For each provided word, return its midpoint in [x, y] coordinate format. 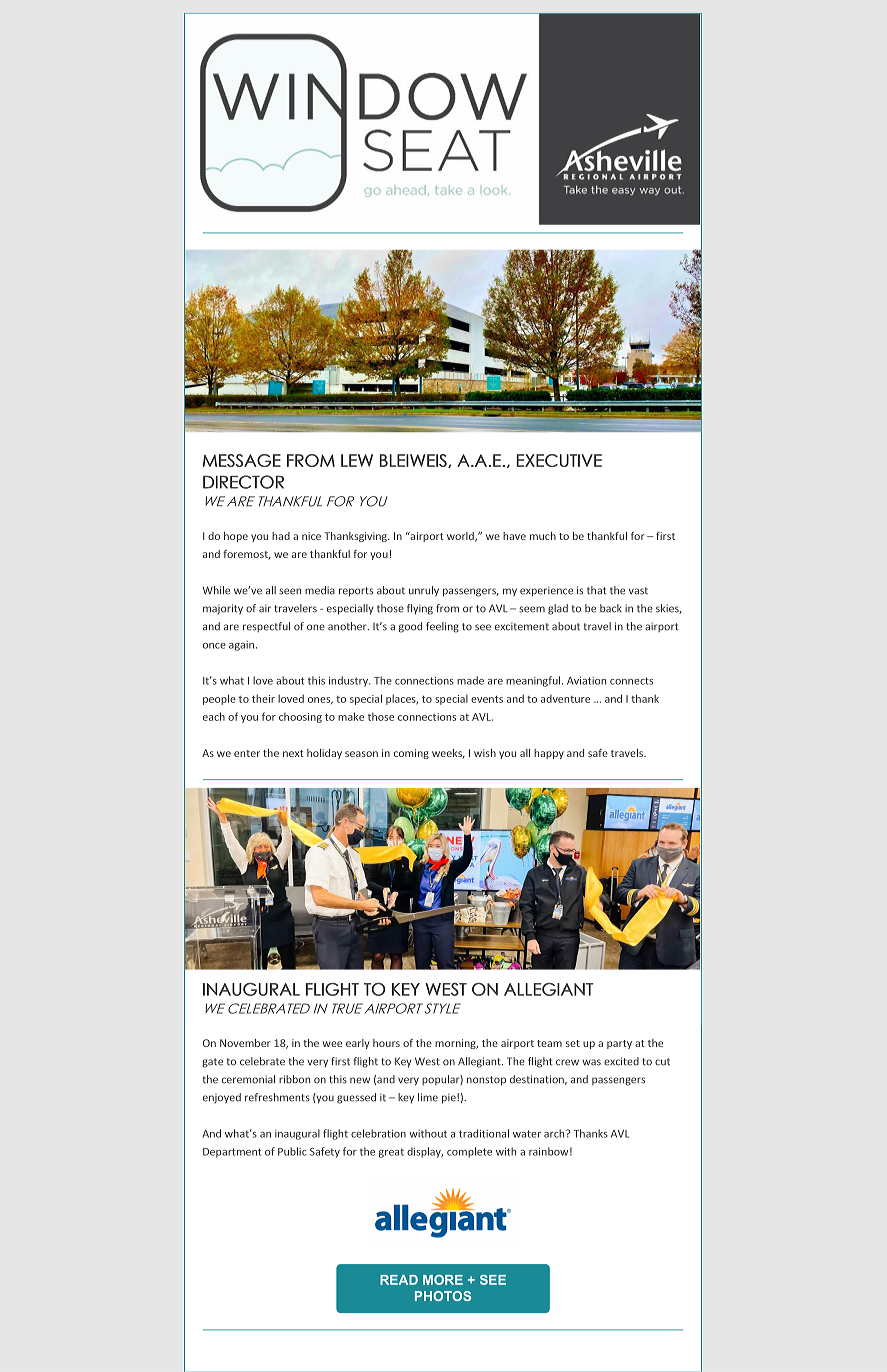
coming [411, 754]
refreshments [277, 1097]
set [573, 1043]
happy [549, 754]
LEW [357, 460]
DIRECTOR [243, 482]
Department [232, 1153]
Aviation [586, 681]
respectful [266, 627]
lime [428, 1097]
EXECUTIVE [559, 460]
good [410, 627]
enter [247, 753]
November [245, 1043]
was [592, 1062]
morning [456, 1044]
